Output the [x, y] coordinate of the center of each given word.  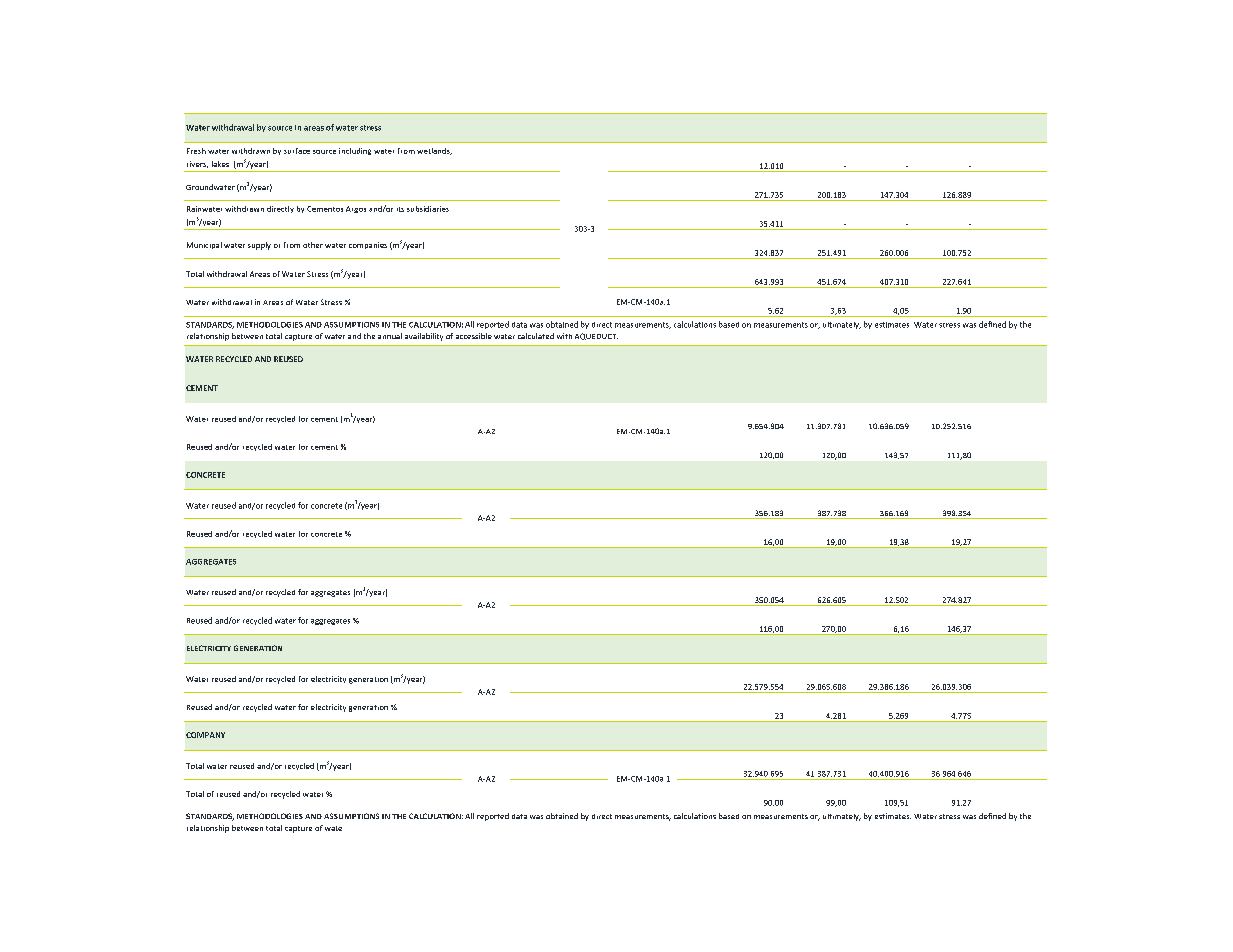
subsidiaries [428, 209]
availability [424, 337]
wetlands [434, 151]
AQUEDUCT [596, 336]
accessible [474, 336]
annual [390, 336]
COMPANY [205, 735]
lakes [220, 164]
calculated [536, 336]
